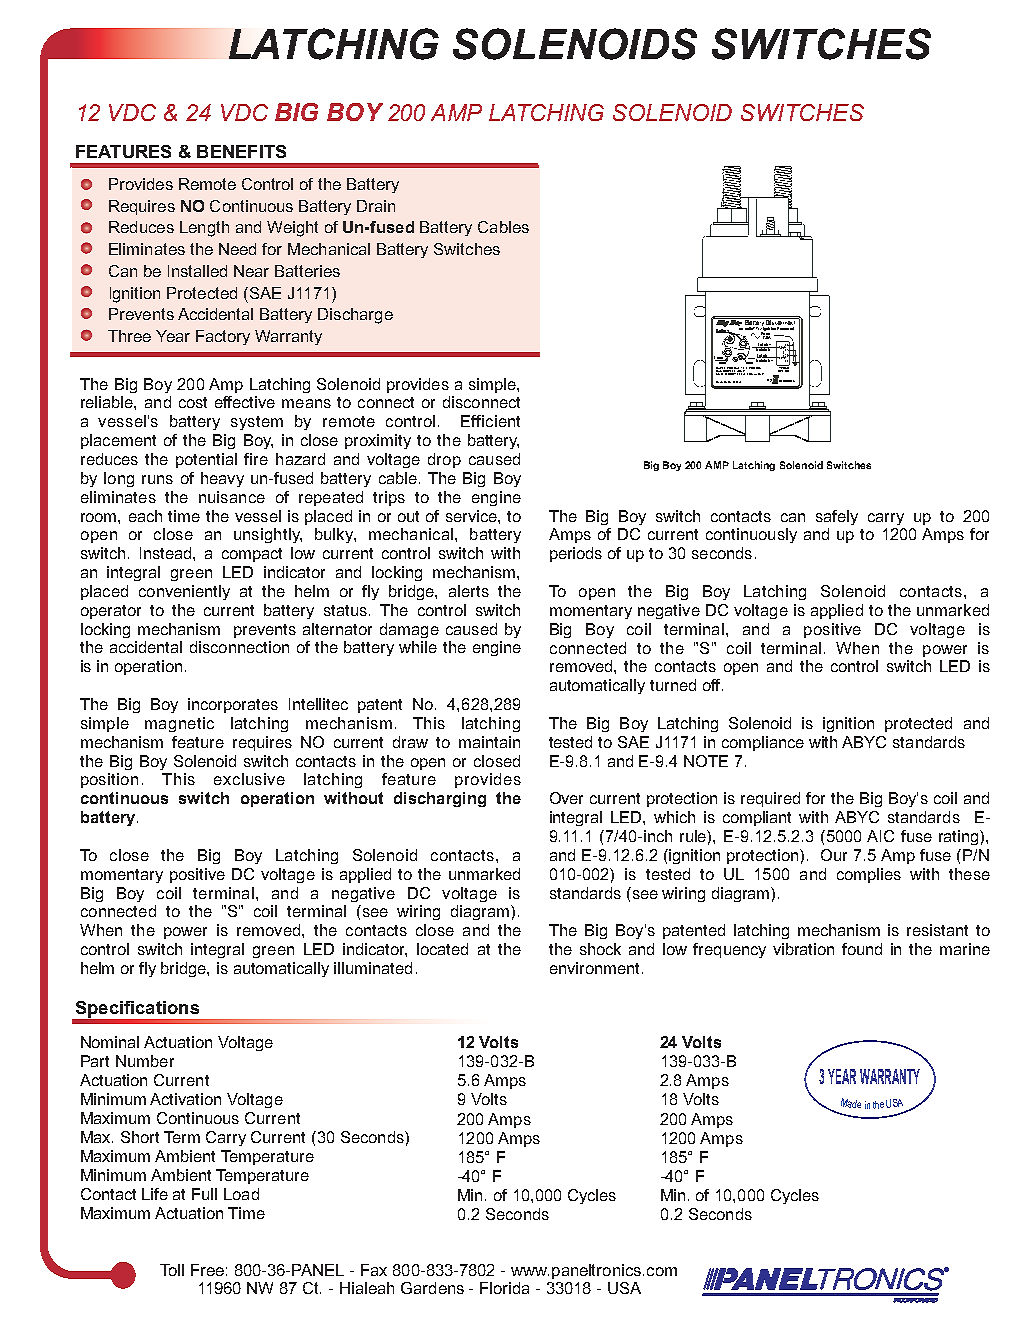 This document has width=1025, height=1327. What do you see at coordinates (490, 421) in the document?
I see `Efficient` at bounding box center [490, 421].
